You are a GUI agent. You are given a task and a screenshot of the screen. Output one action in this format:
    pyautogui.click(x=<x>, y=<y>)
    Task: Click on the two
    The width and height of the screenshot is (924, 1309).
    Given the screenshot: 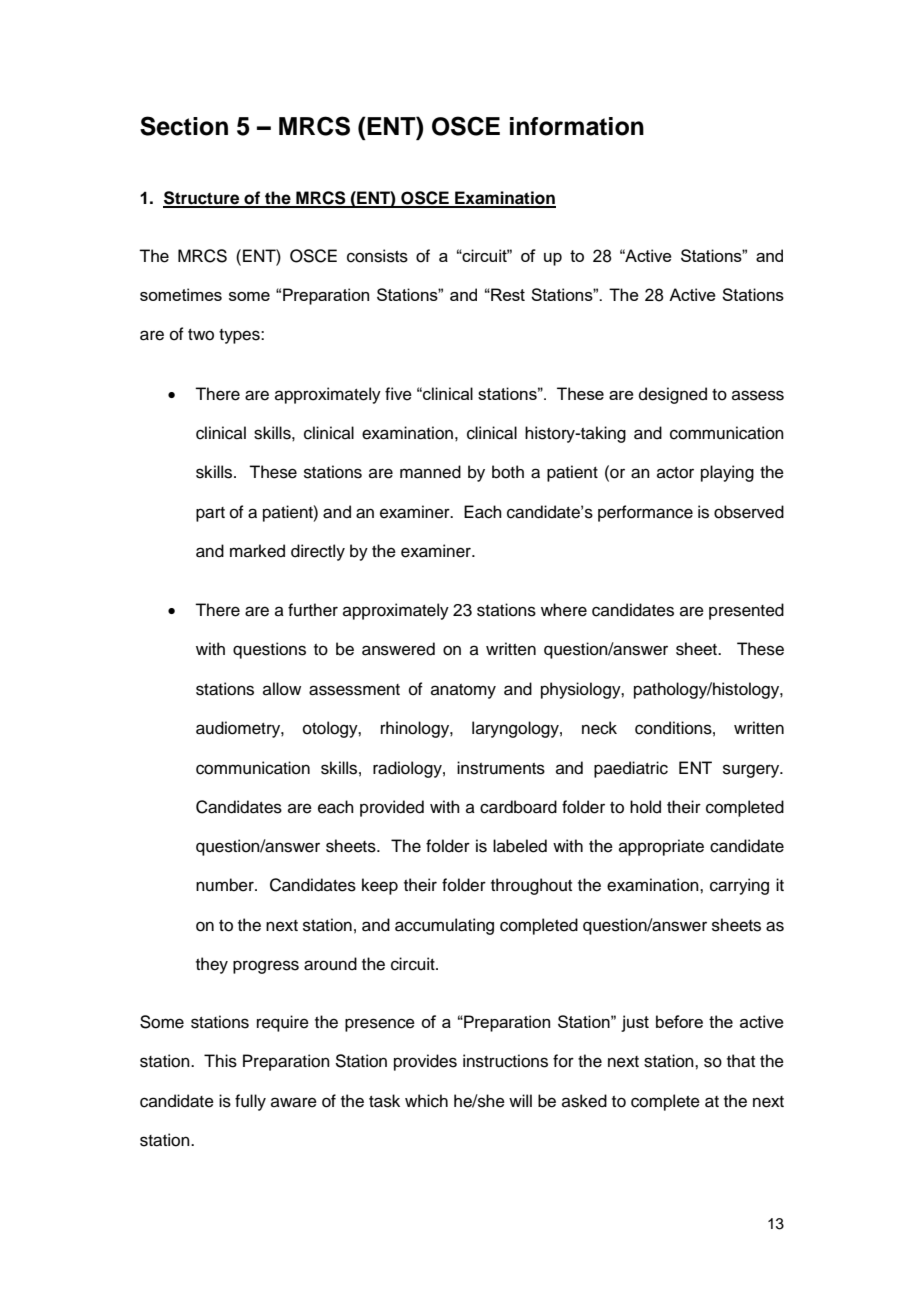 What is the action you would take?
    pyautogui.click(x=201, y=335)
